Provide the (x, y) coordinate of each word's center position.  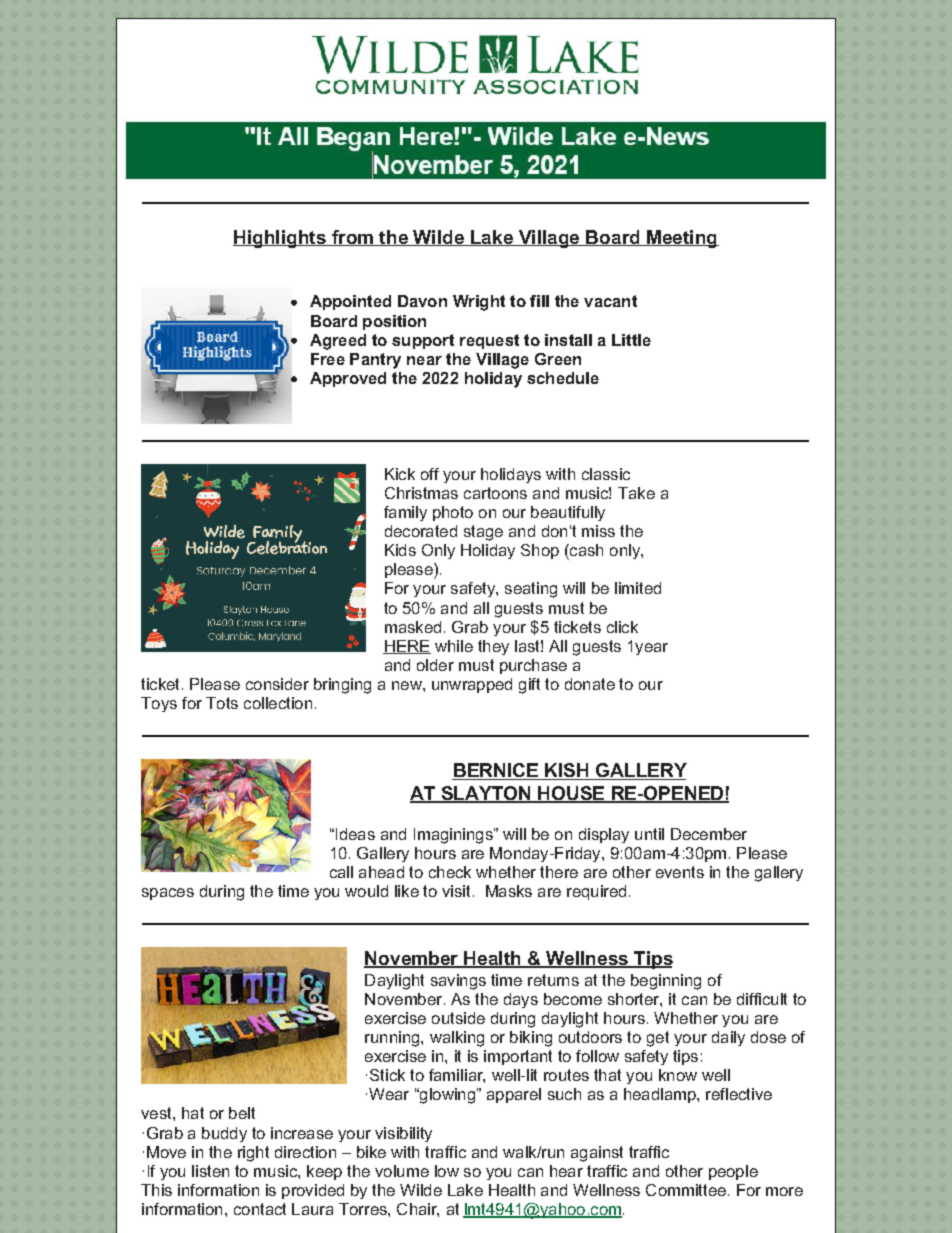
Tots (222, 703)
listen (210, 1171)
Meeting (682, 239)
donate (590, 684)
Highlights (280, 239)
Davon (422, 301)
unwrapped (472, 685)
